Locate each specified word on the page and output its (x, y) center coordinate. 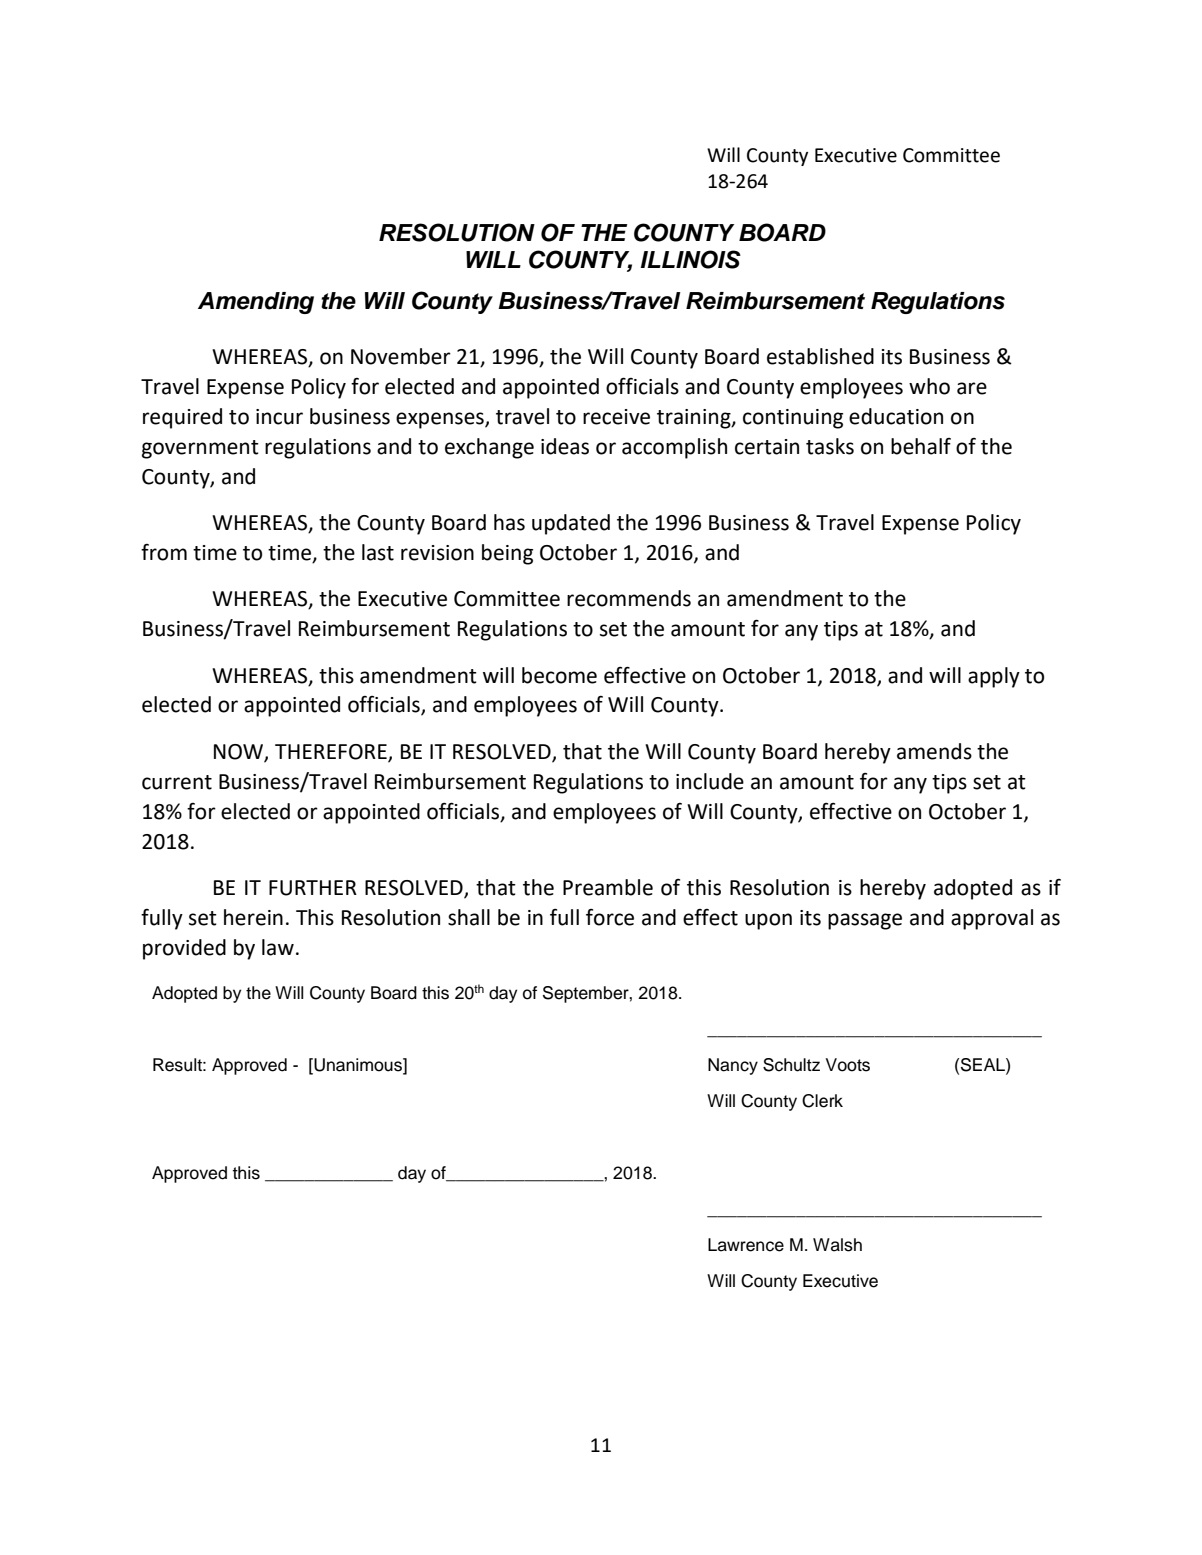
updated (571, 524)
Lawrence (746, 1245)
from (164, 552)
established (820, 356)
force (610, 917)
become (559, 675)
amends (934, 751)
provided (184, 949)
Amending (256, 303)
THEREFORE (332, 752)
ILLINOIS (691, 259)
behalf (921, 446)
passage (865, 921)
